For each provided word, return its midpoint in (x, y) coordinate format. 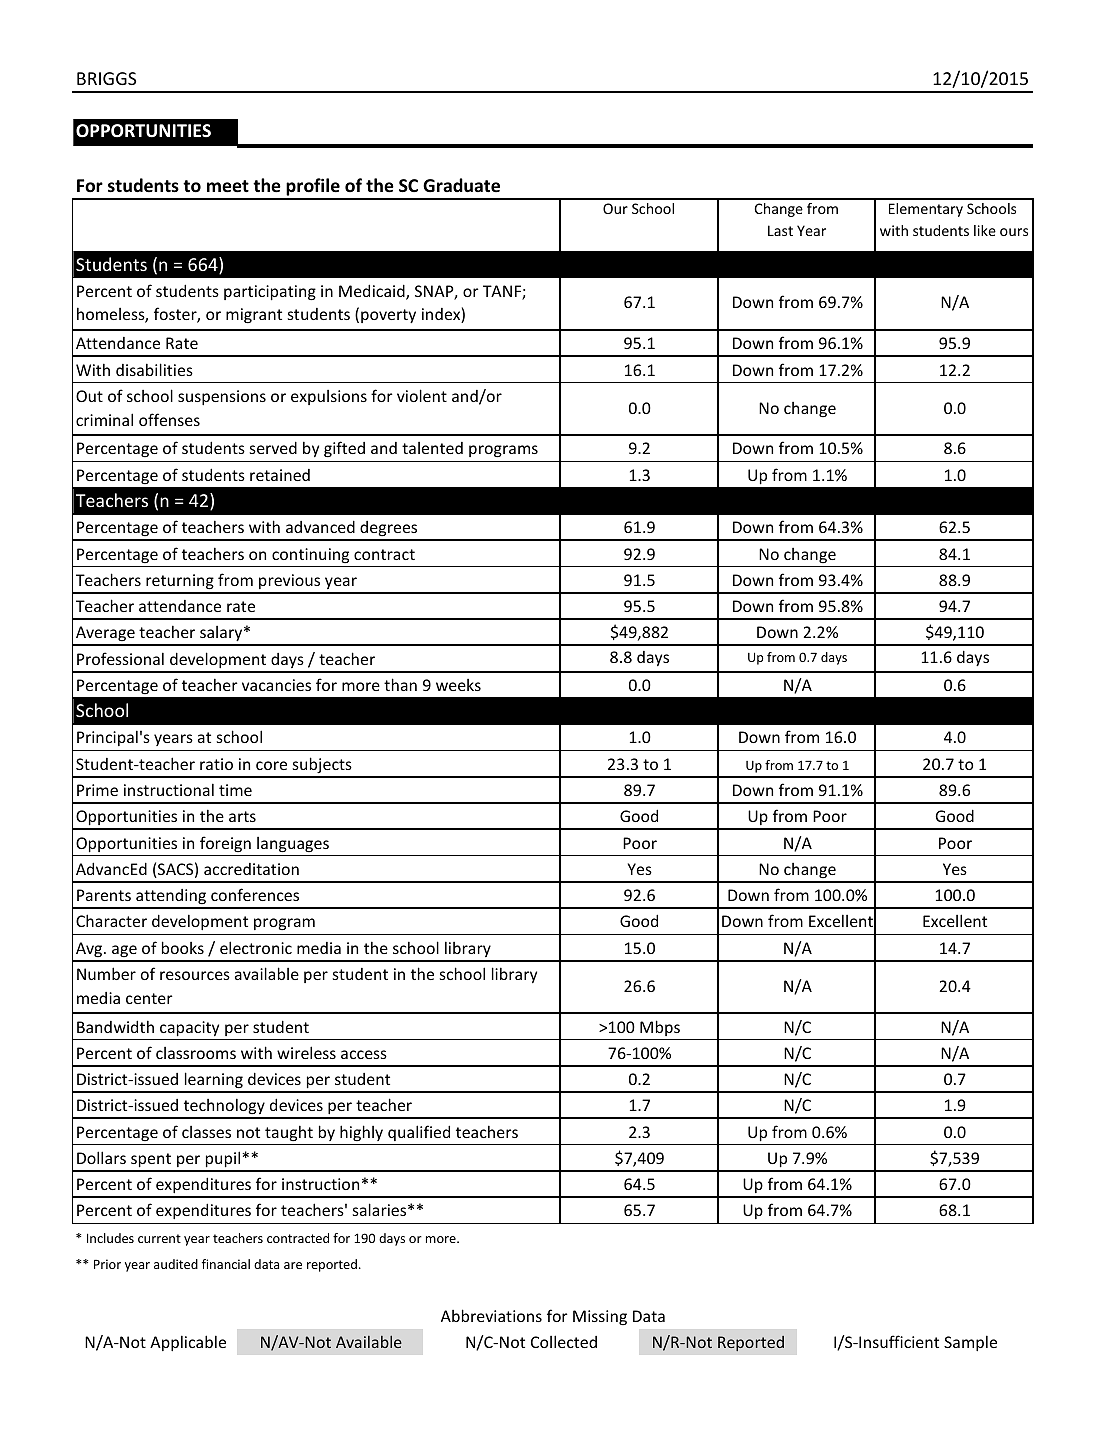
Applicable (188, 1343)
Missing (600, 1317)
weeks (458, 685)
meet (228, 186)
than (400, 684)
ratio (216, 764)
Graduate (461, 185)
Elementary (926, 210)
